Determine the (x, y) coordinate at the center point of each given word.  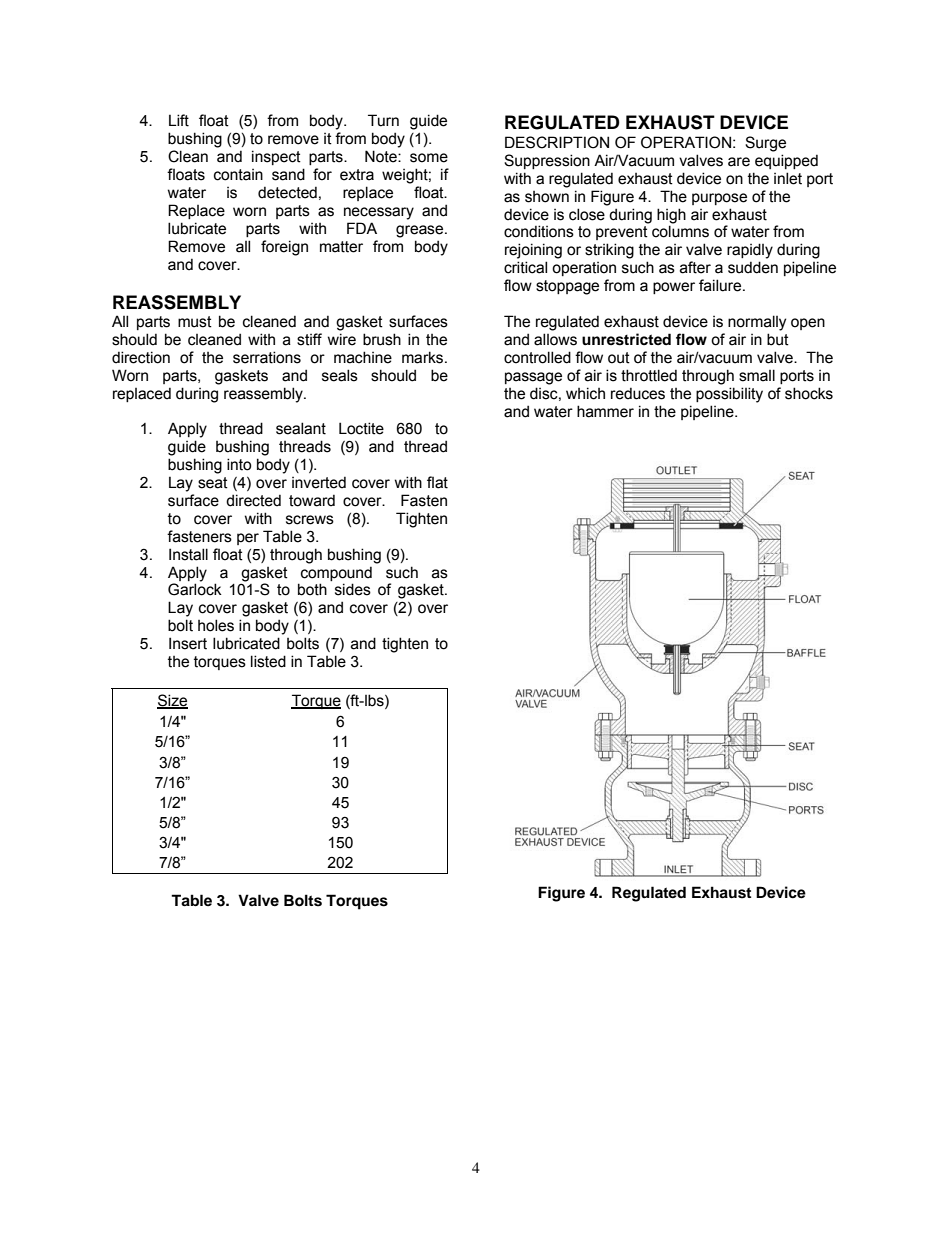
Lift (179, 120)
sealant (301, 428)
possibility (729, 395)
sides (353, 589)
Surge (765, 144)
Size (172, 701)
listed (268, 661)
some (429, 158)
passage (533, 378)
